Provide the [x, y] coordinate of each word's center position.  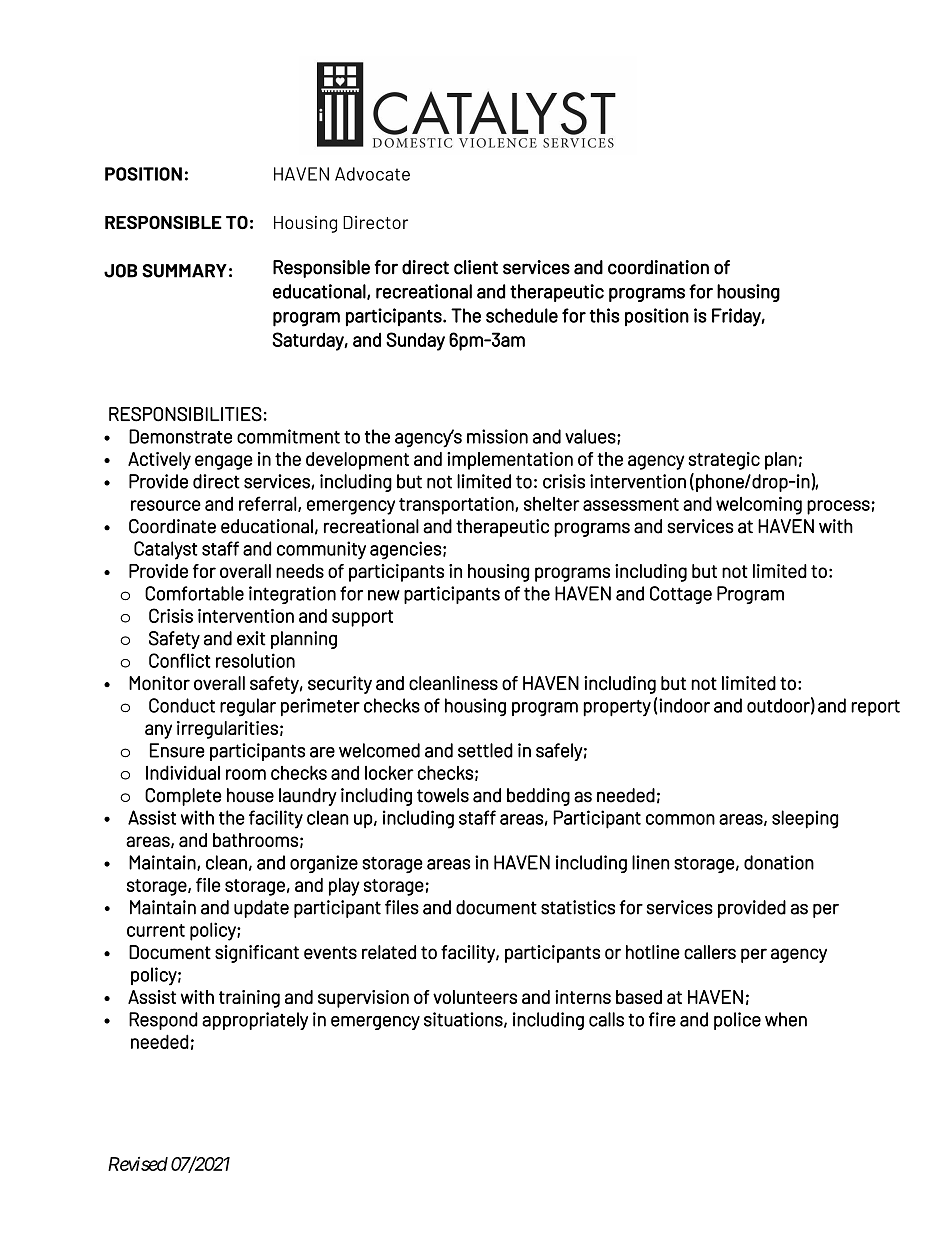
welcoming [759, 505]
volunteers [475, 997]
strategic [724, 461]
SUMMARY [184, 271]
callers [710, 952]
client [476, 267]
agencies [406, 550]
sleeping [805, 819]
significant [257, 954]
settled [485, 750]
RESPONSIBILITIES [185, 414]
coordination [658, 267]
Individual [183, 772]
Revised [138, 1164]
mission [497, 436]
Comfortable [194, 593]
